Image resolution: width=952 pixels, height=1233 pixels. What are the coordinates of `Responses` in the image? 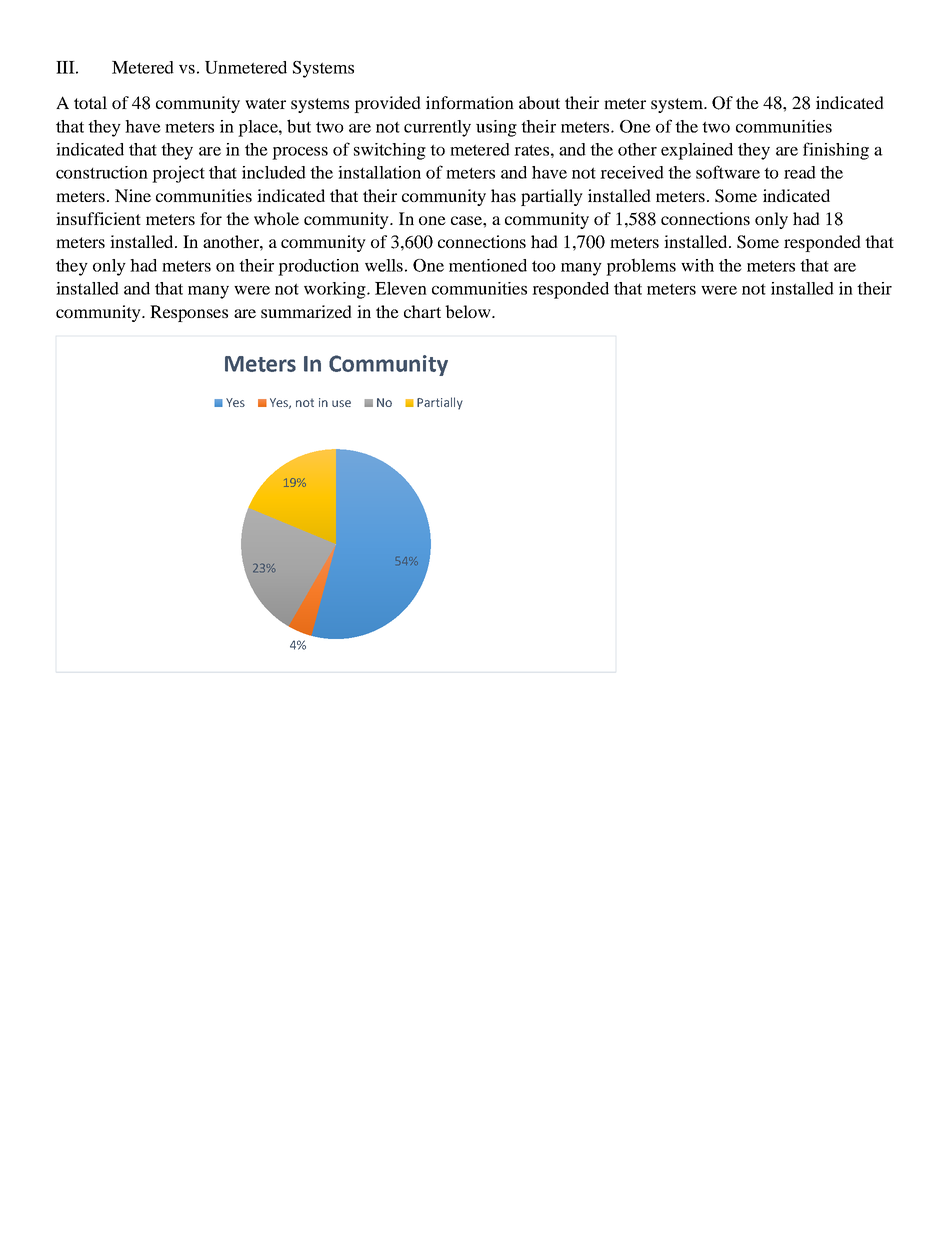 It's located at (189, 313).
